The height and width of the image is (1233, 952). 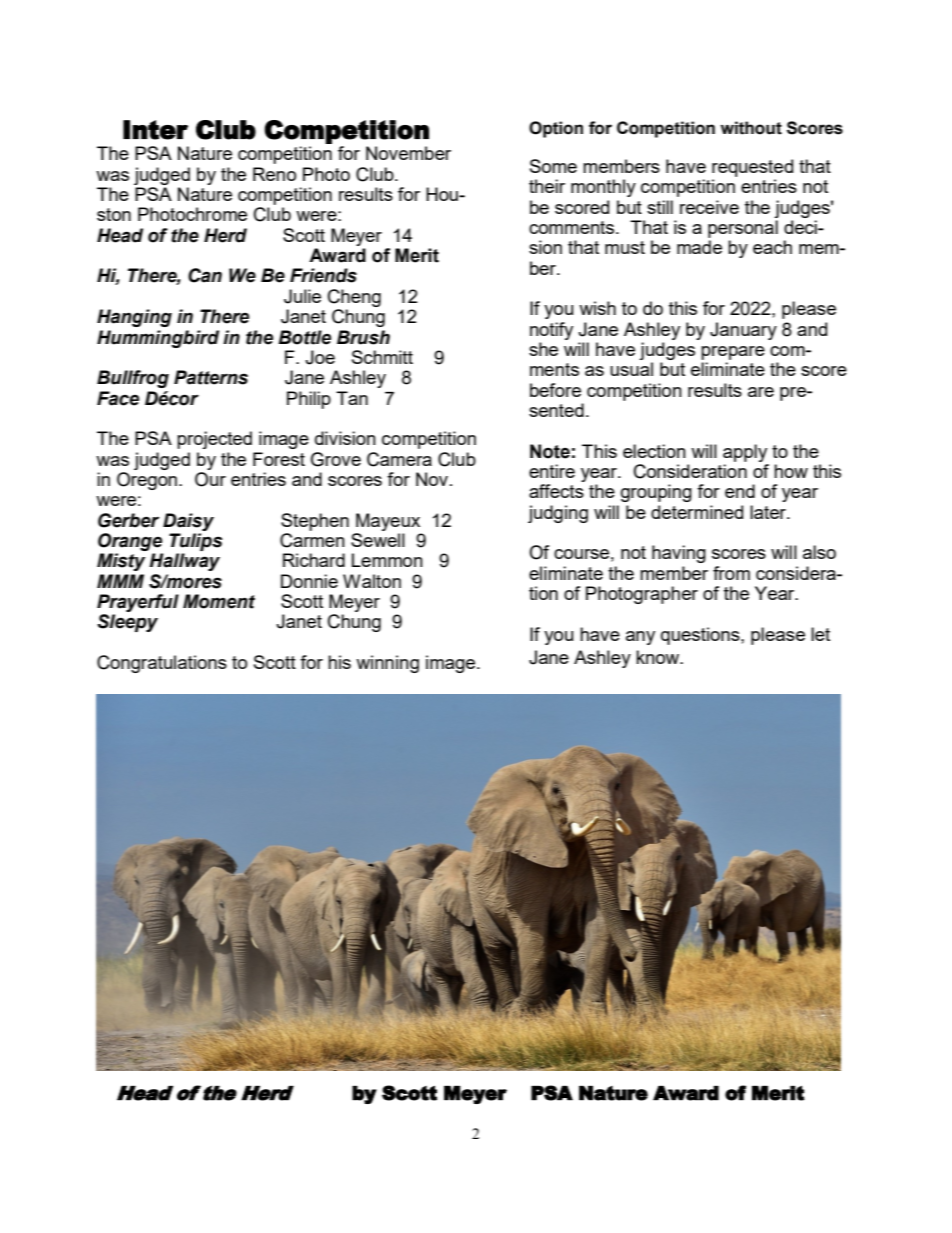 I want to click on November, so click(x=408, y=153).
